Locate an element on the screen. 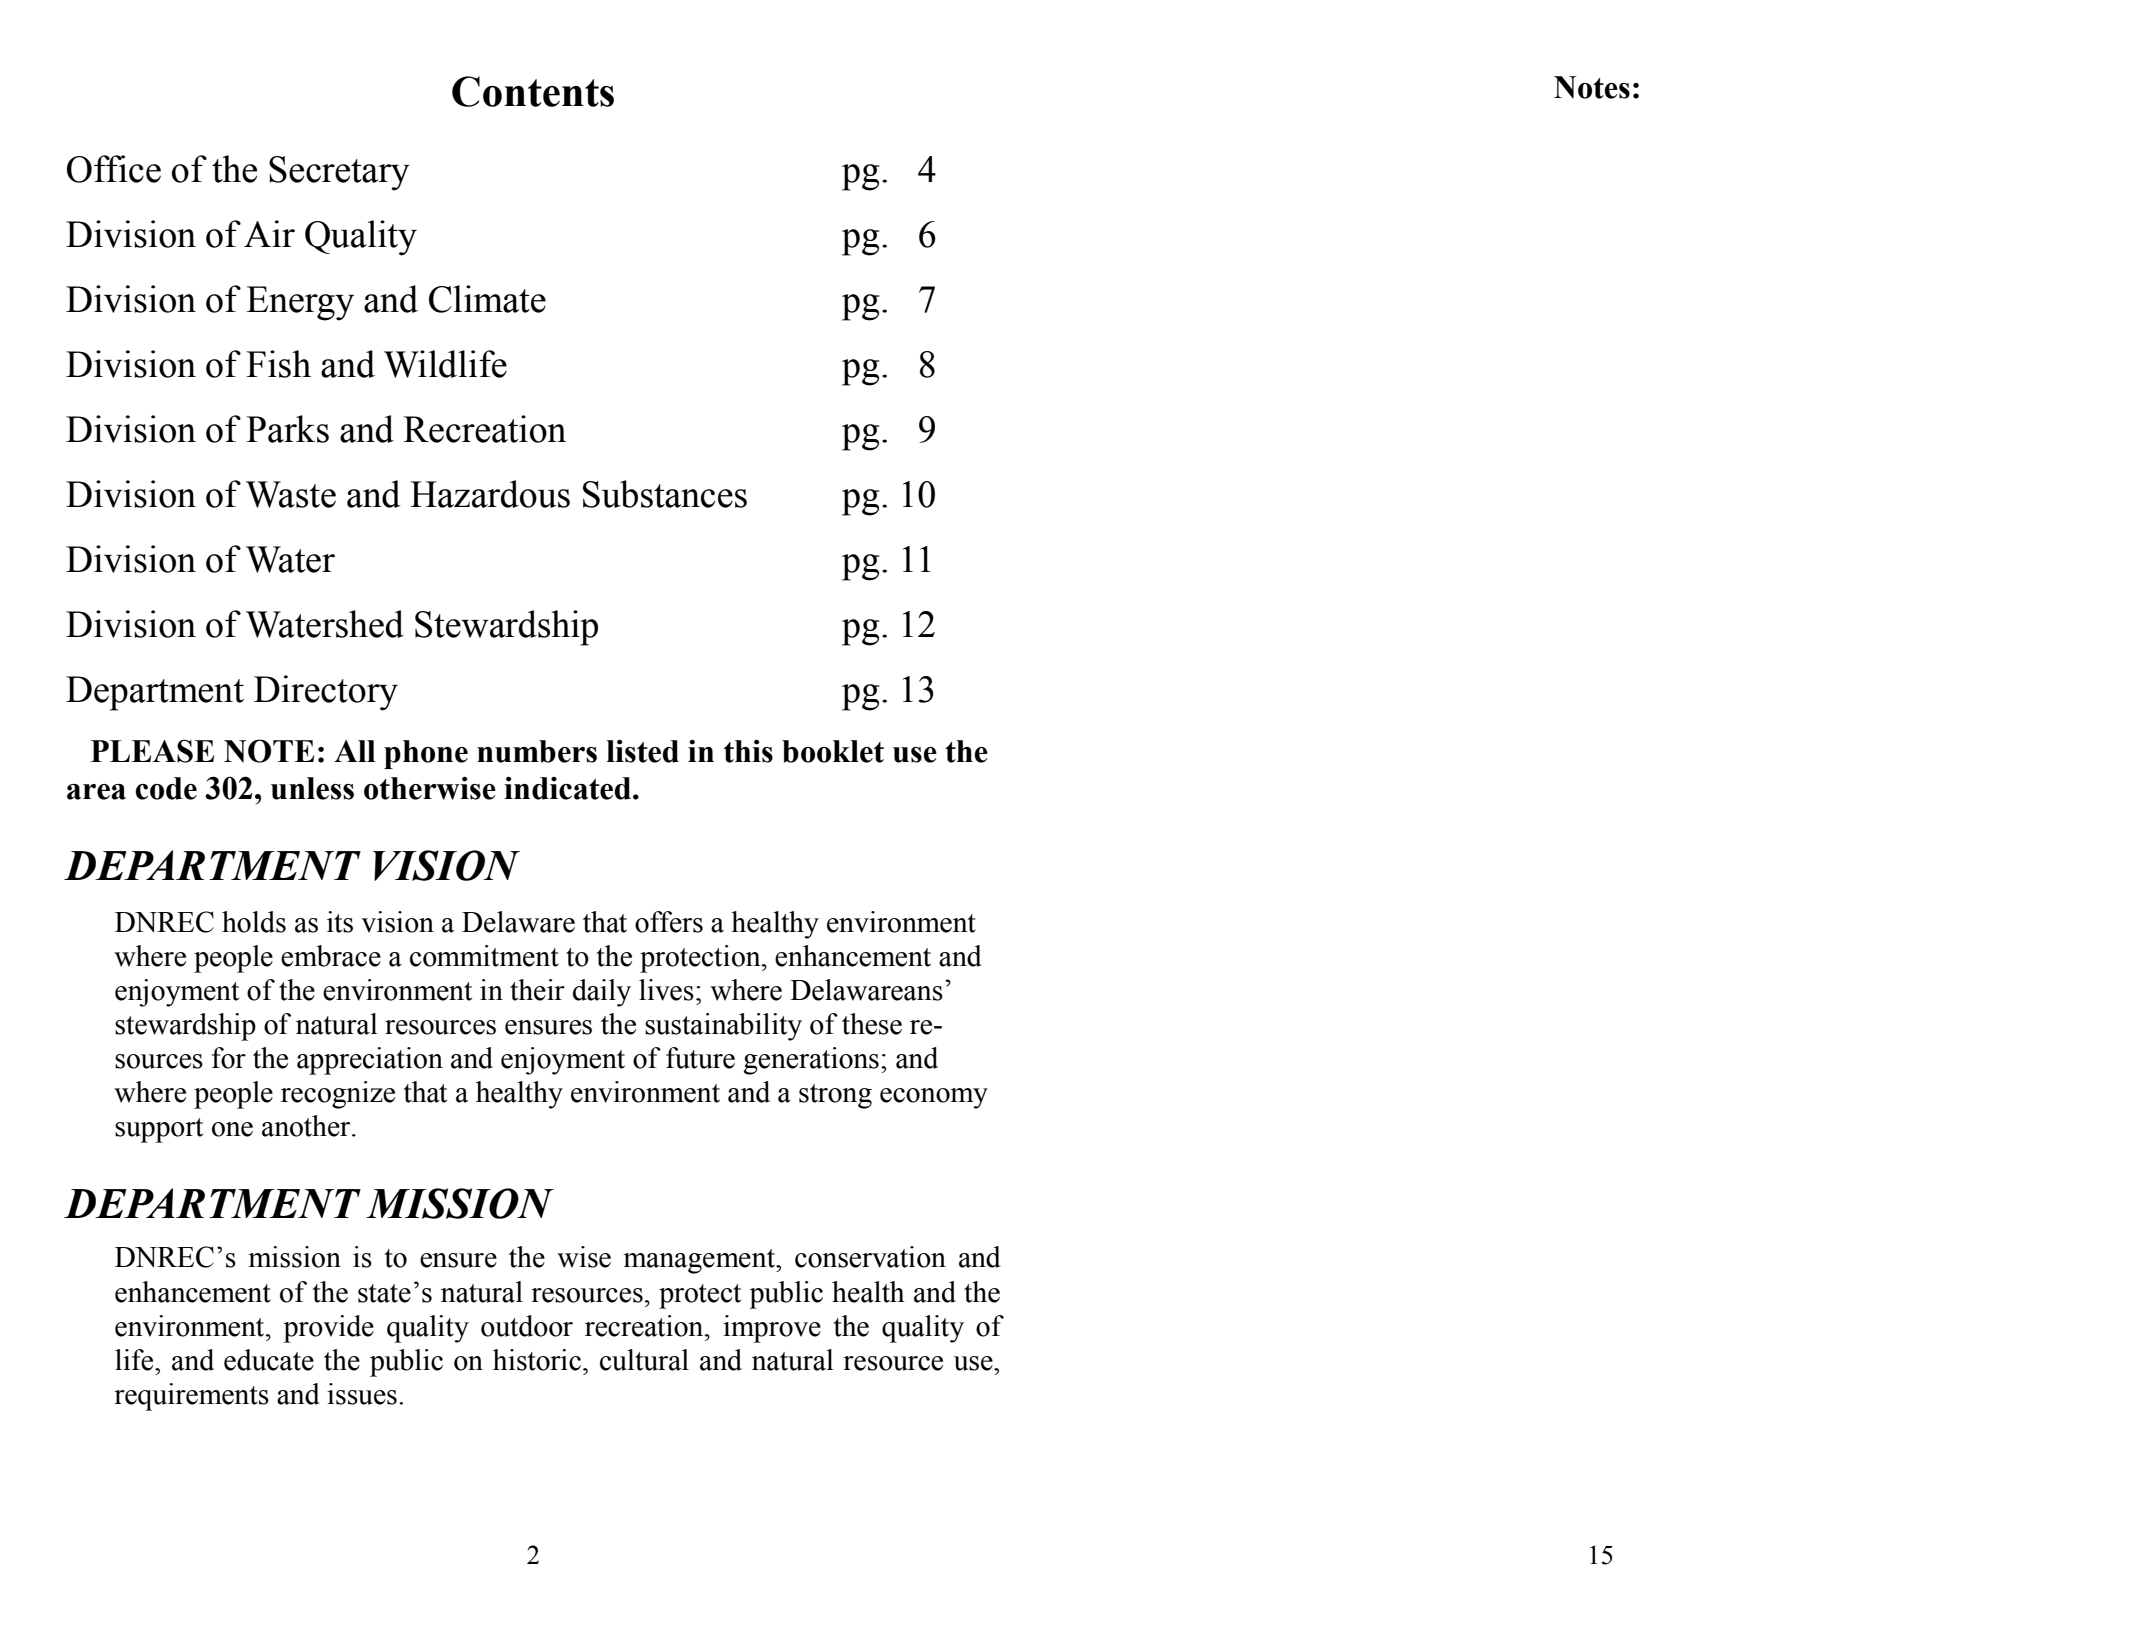 The width and height of the screenshot is (2134, 1649). historic is located at coordinates (537, 1360).
